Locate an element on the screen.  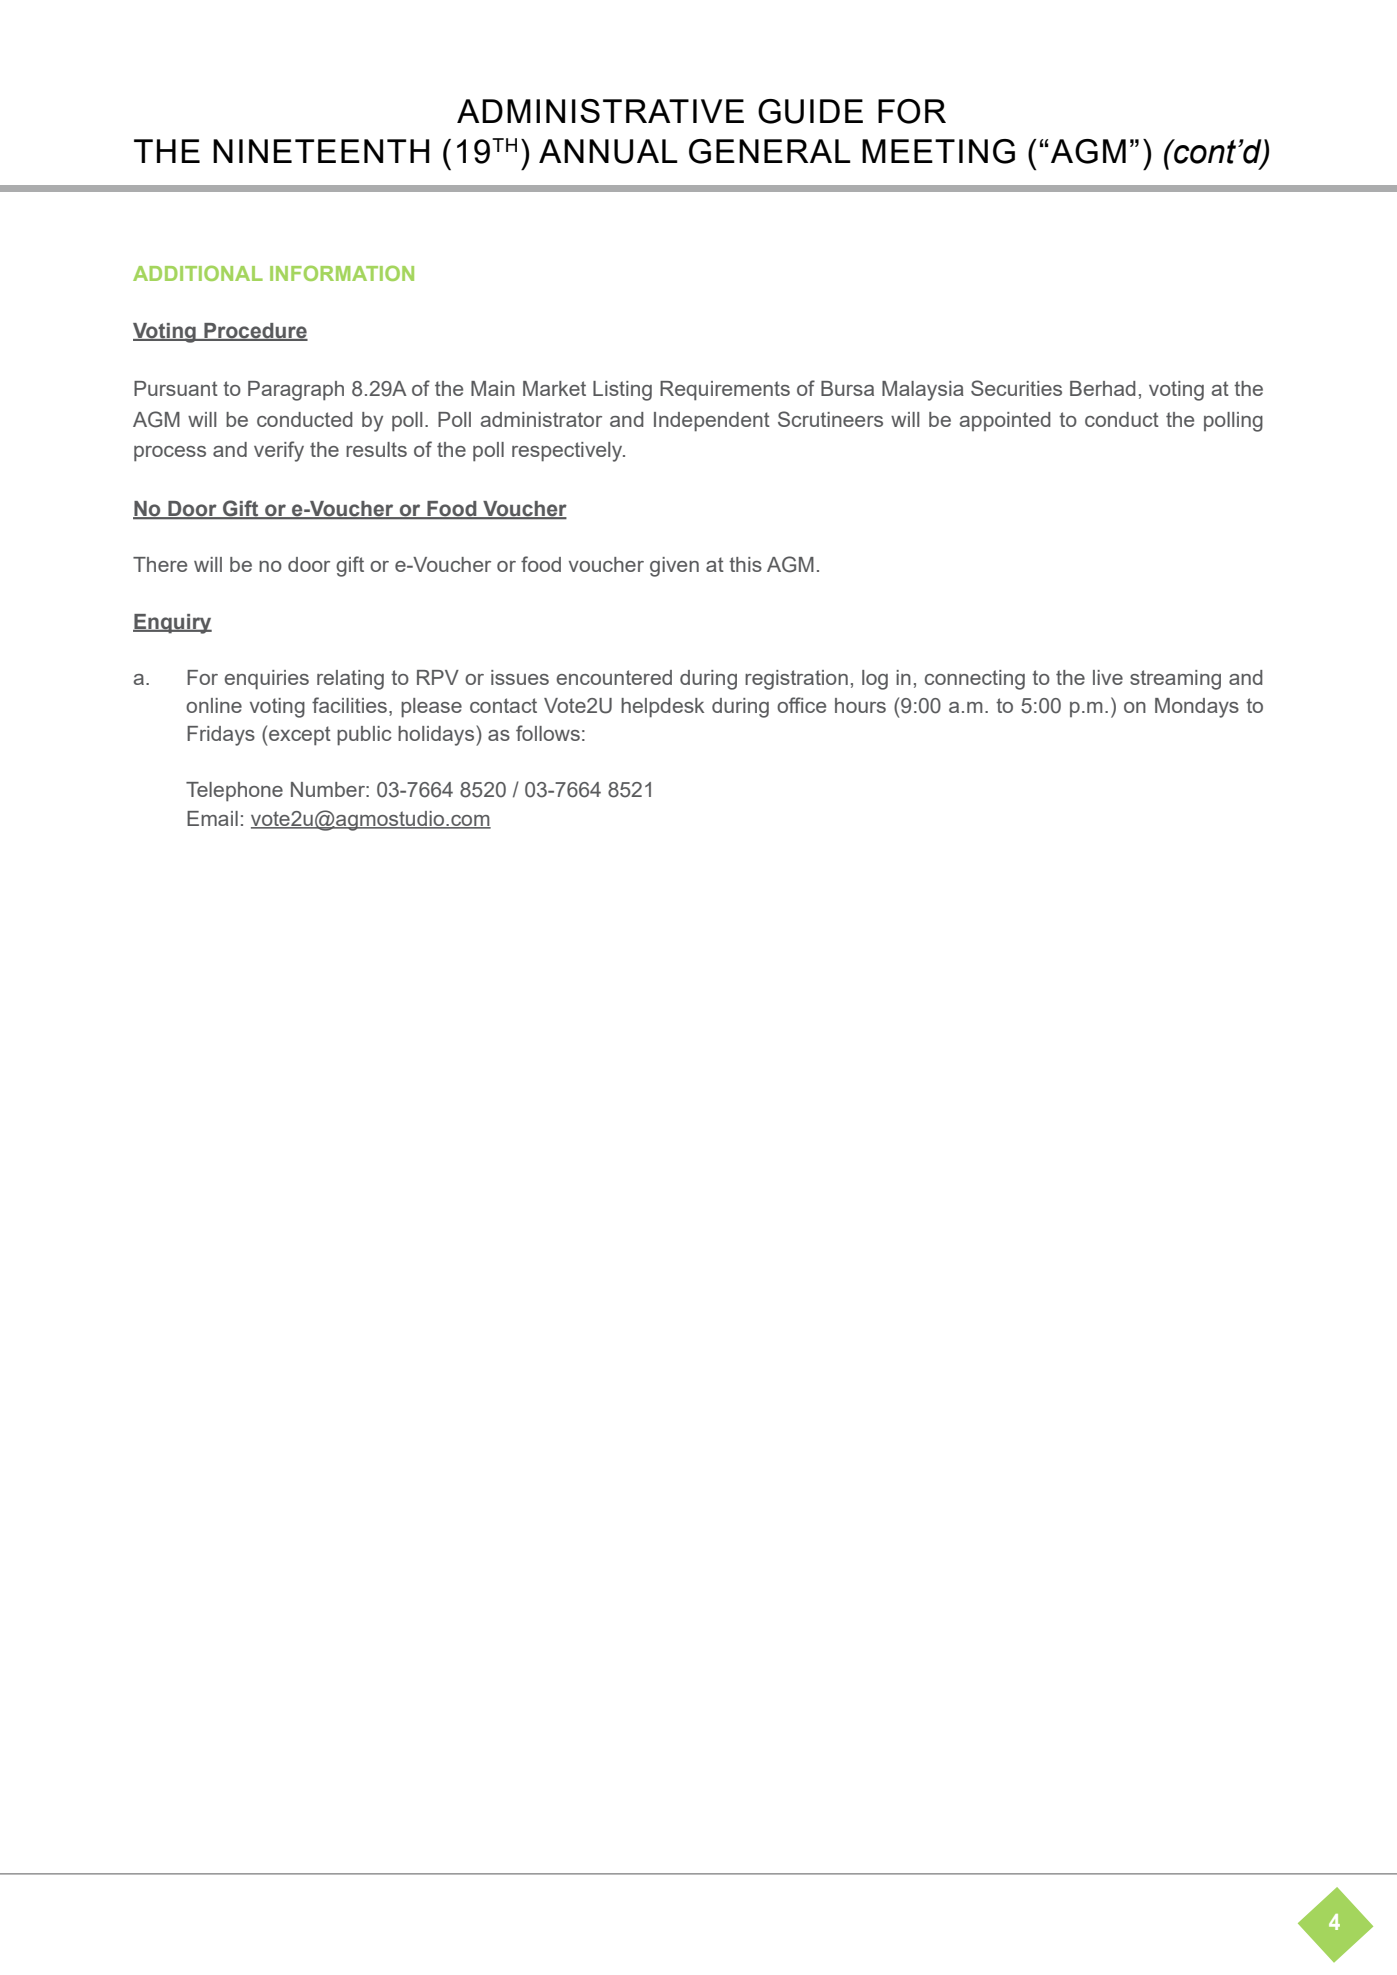
Paragraph is located at coordinates (296, 391).
